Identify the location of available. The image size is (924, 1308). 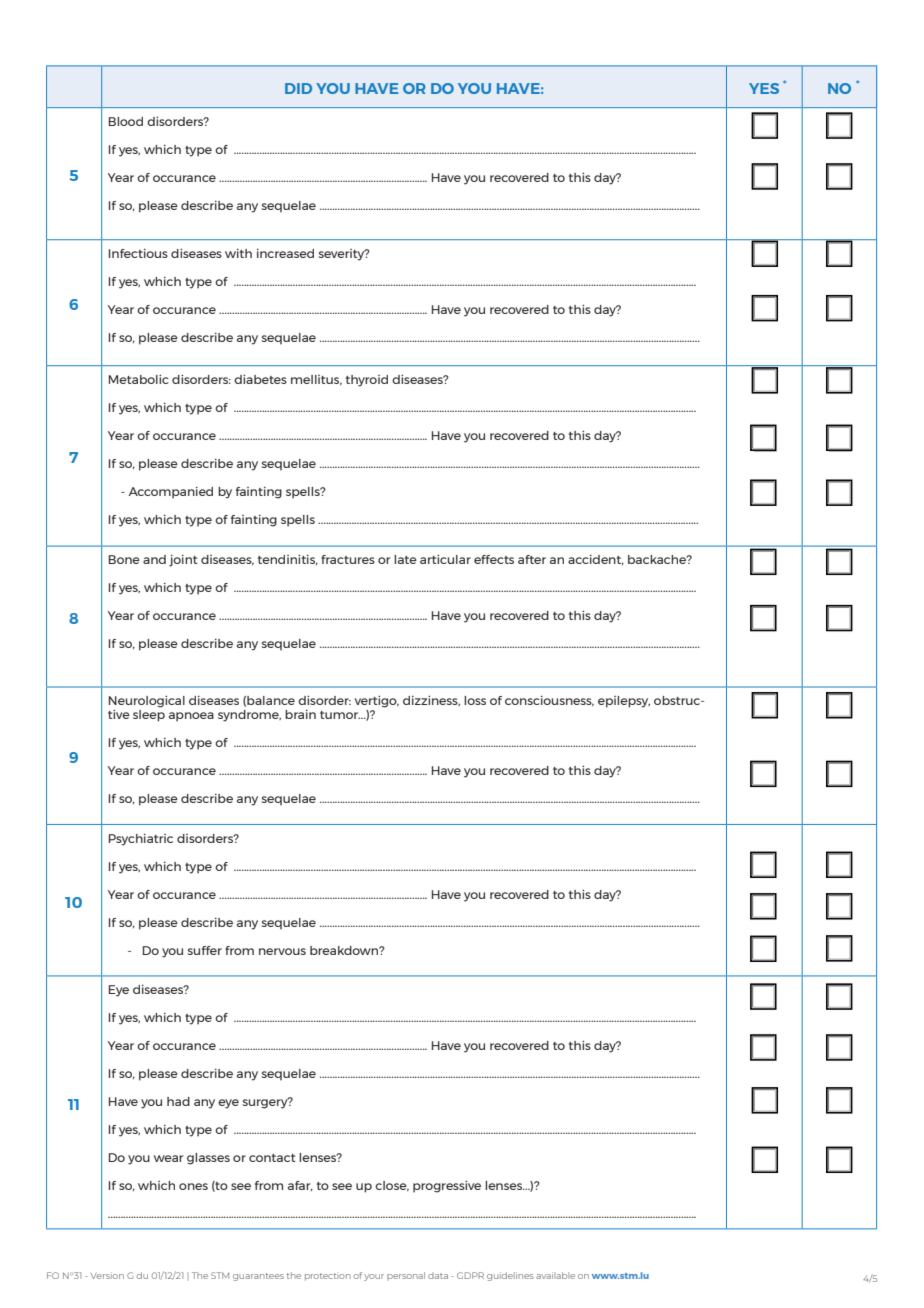
(555, 1275).
